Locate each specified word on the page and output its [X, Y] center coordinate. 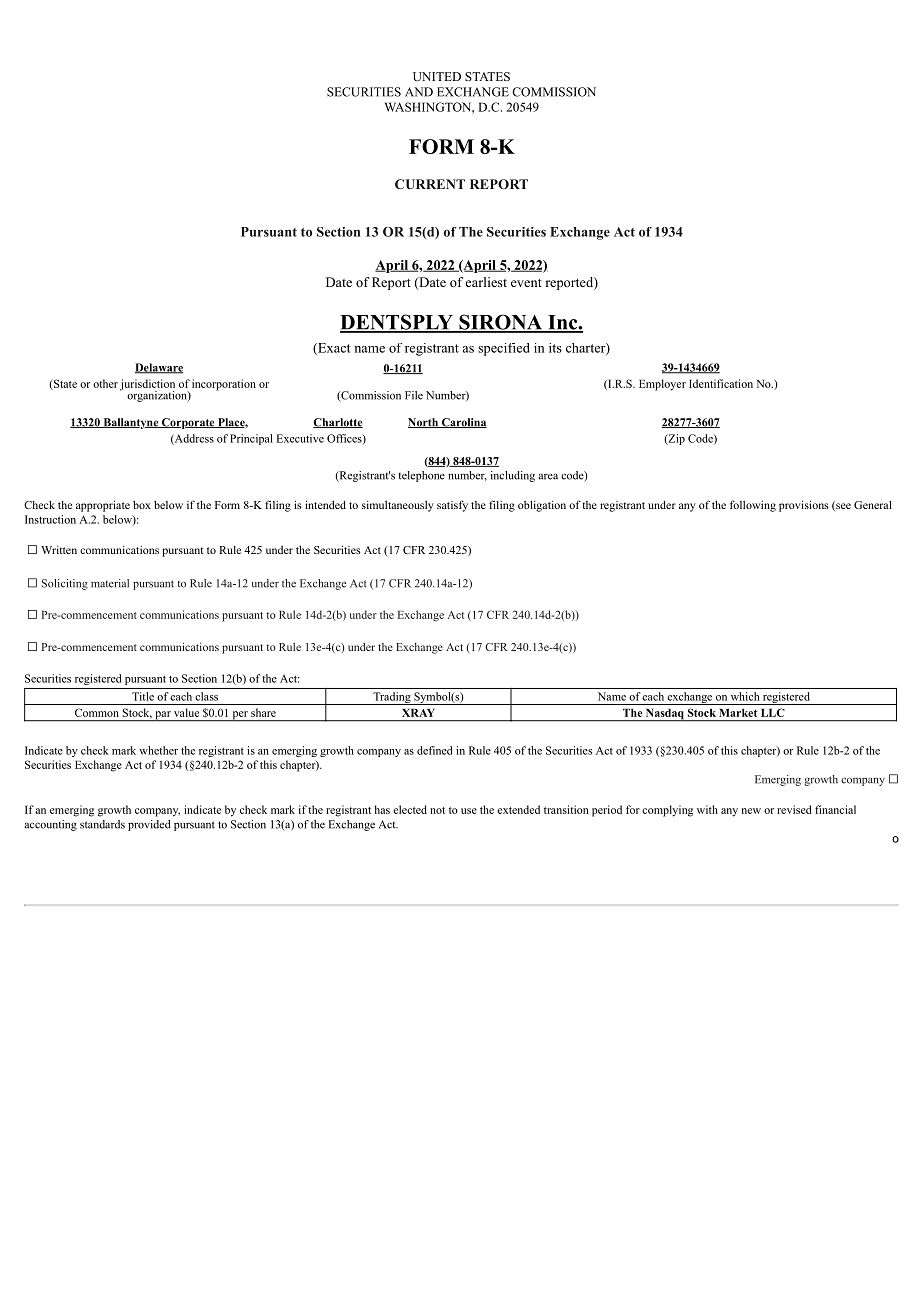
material [110, 583]
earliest [486, 282]
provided [149, 825]
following [753, 506]
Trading [392, 698]
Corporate [188, 423]
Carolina [463, 423]
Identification [721, 383]
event [526, 283]
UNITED [437, 76]
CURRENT [430, 184]
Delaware [159, 368]
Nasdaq [665, 715]
